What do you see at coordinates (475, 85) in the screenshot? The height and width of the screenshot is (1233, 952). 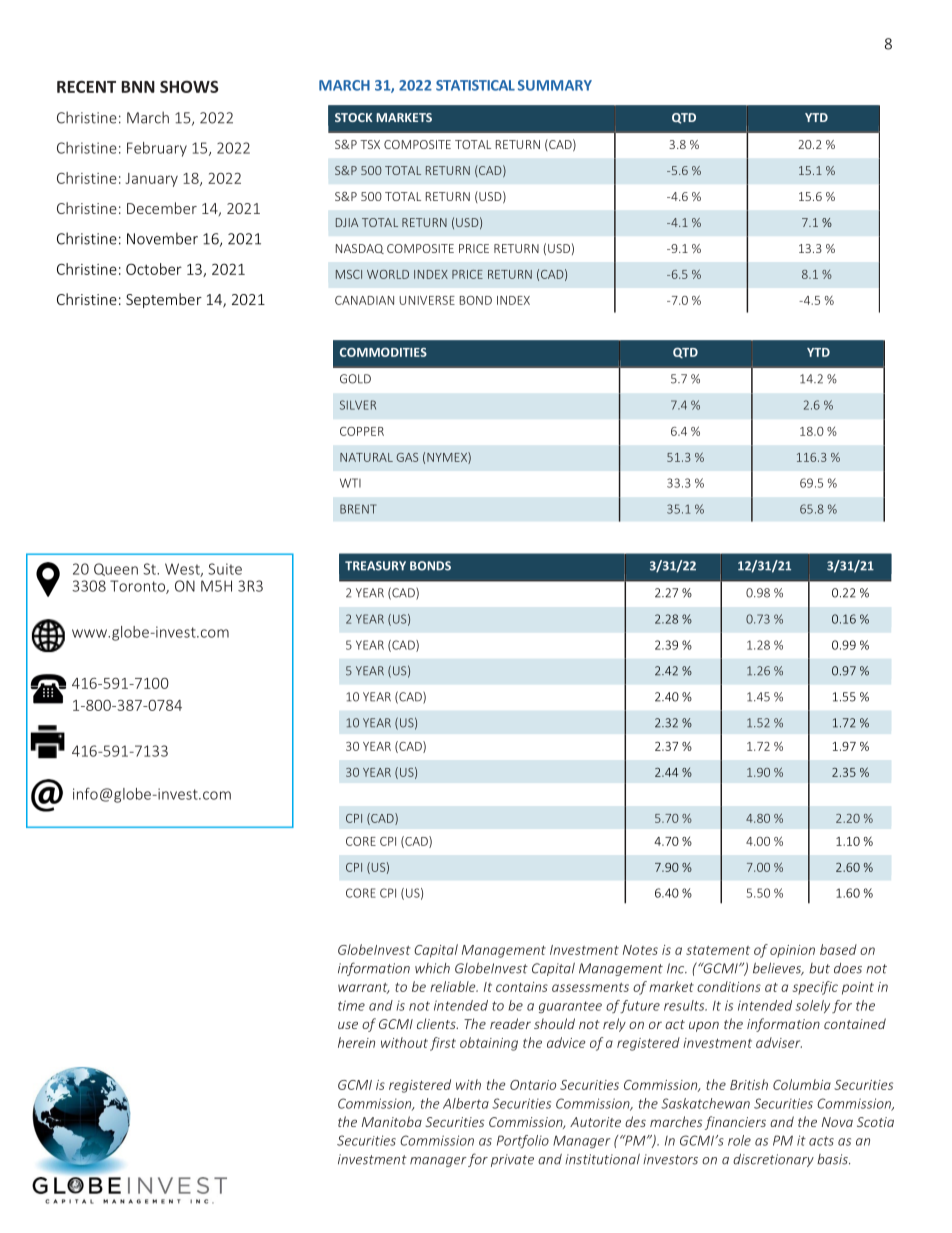 I see `STATISTICAL` at bounding box center [475, 85].
